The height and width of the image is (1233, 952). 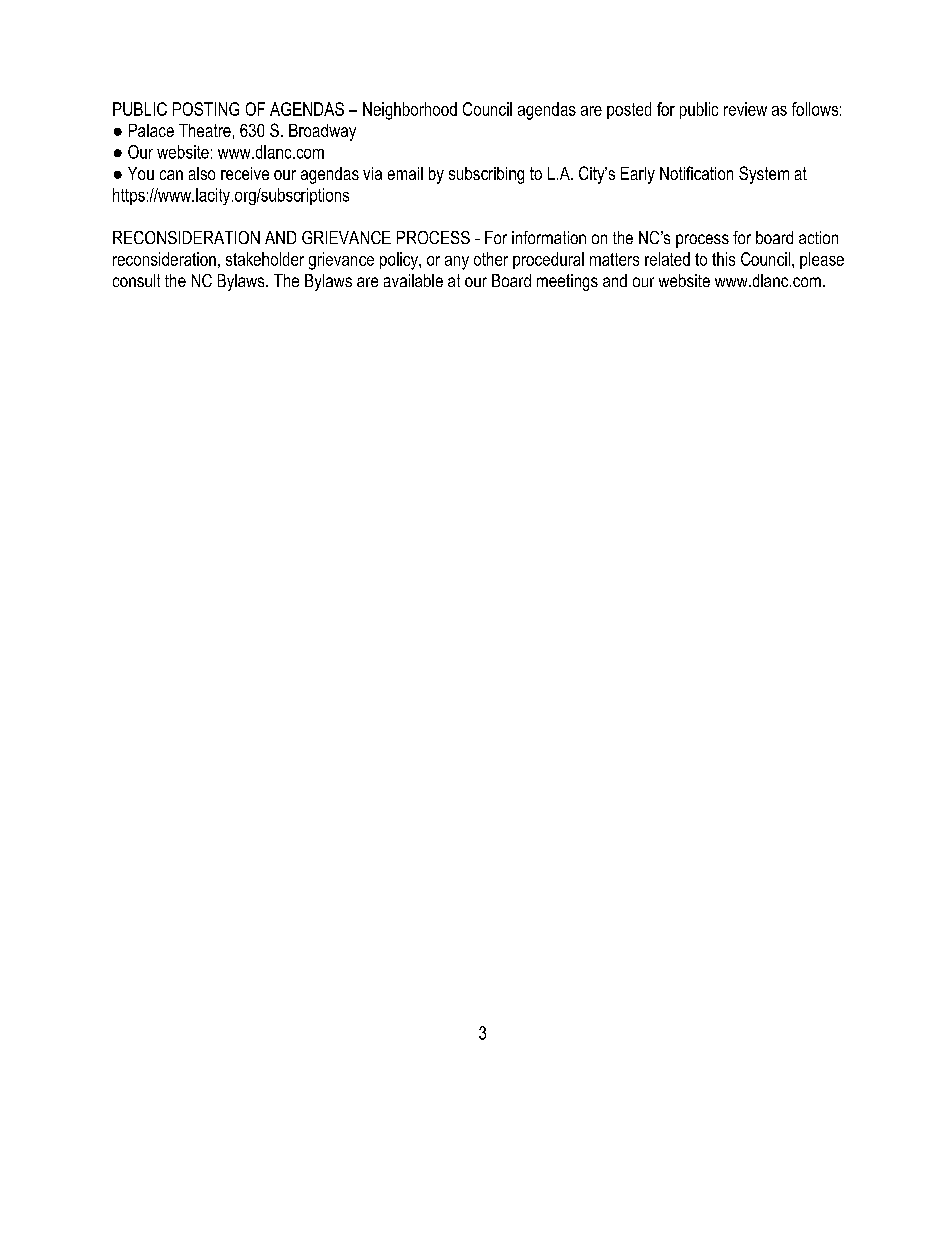 I want to click on consult, so click(x=136, y=280).
